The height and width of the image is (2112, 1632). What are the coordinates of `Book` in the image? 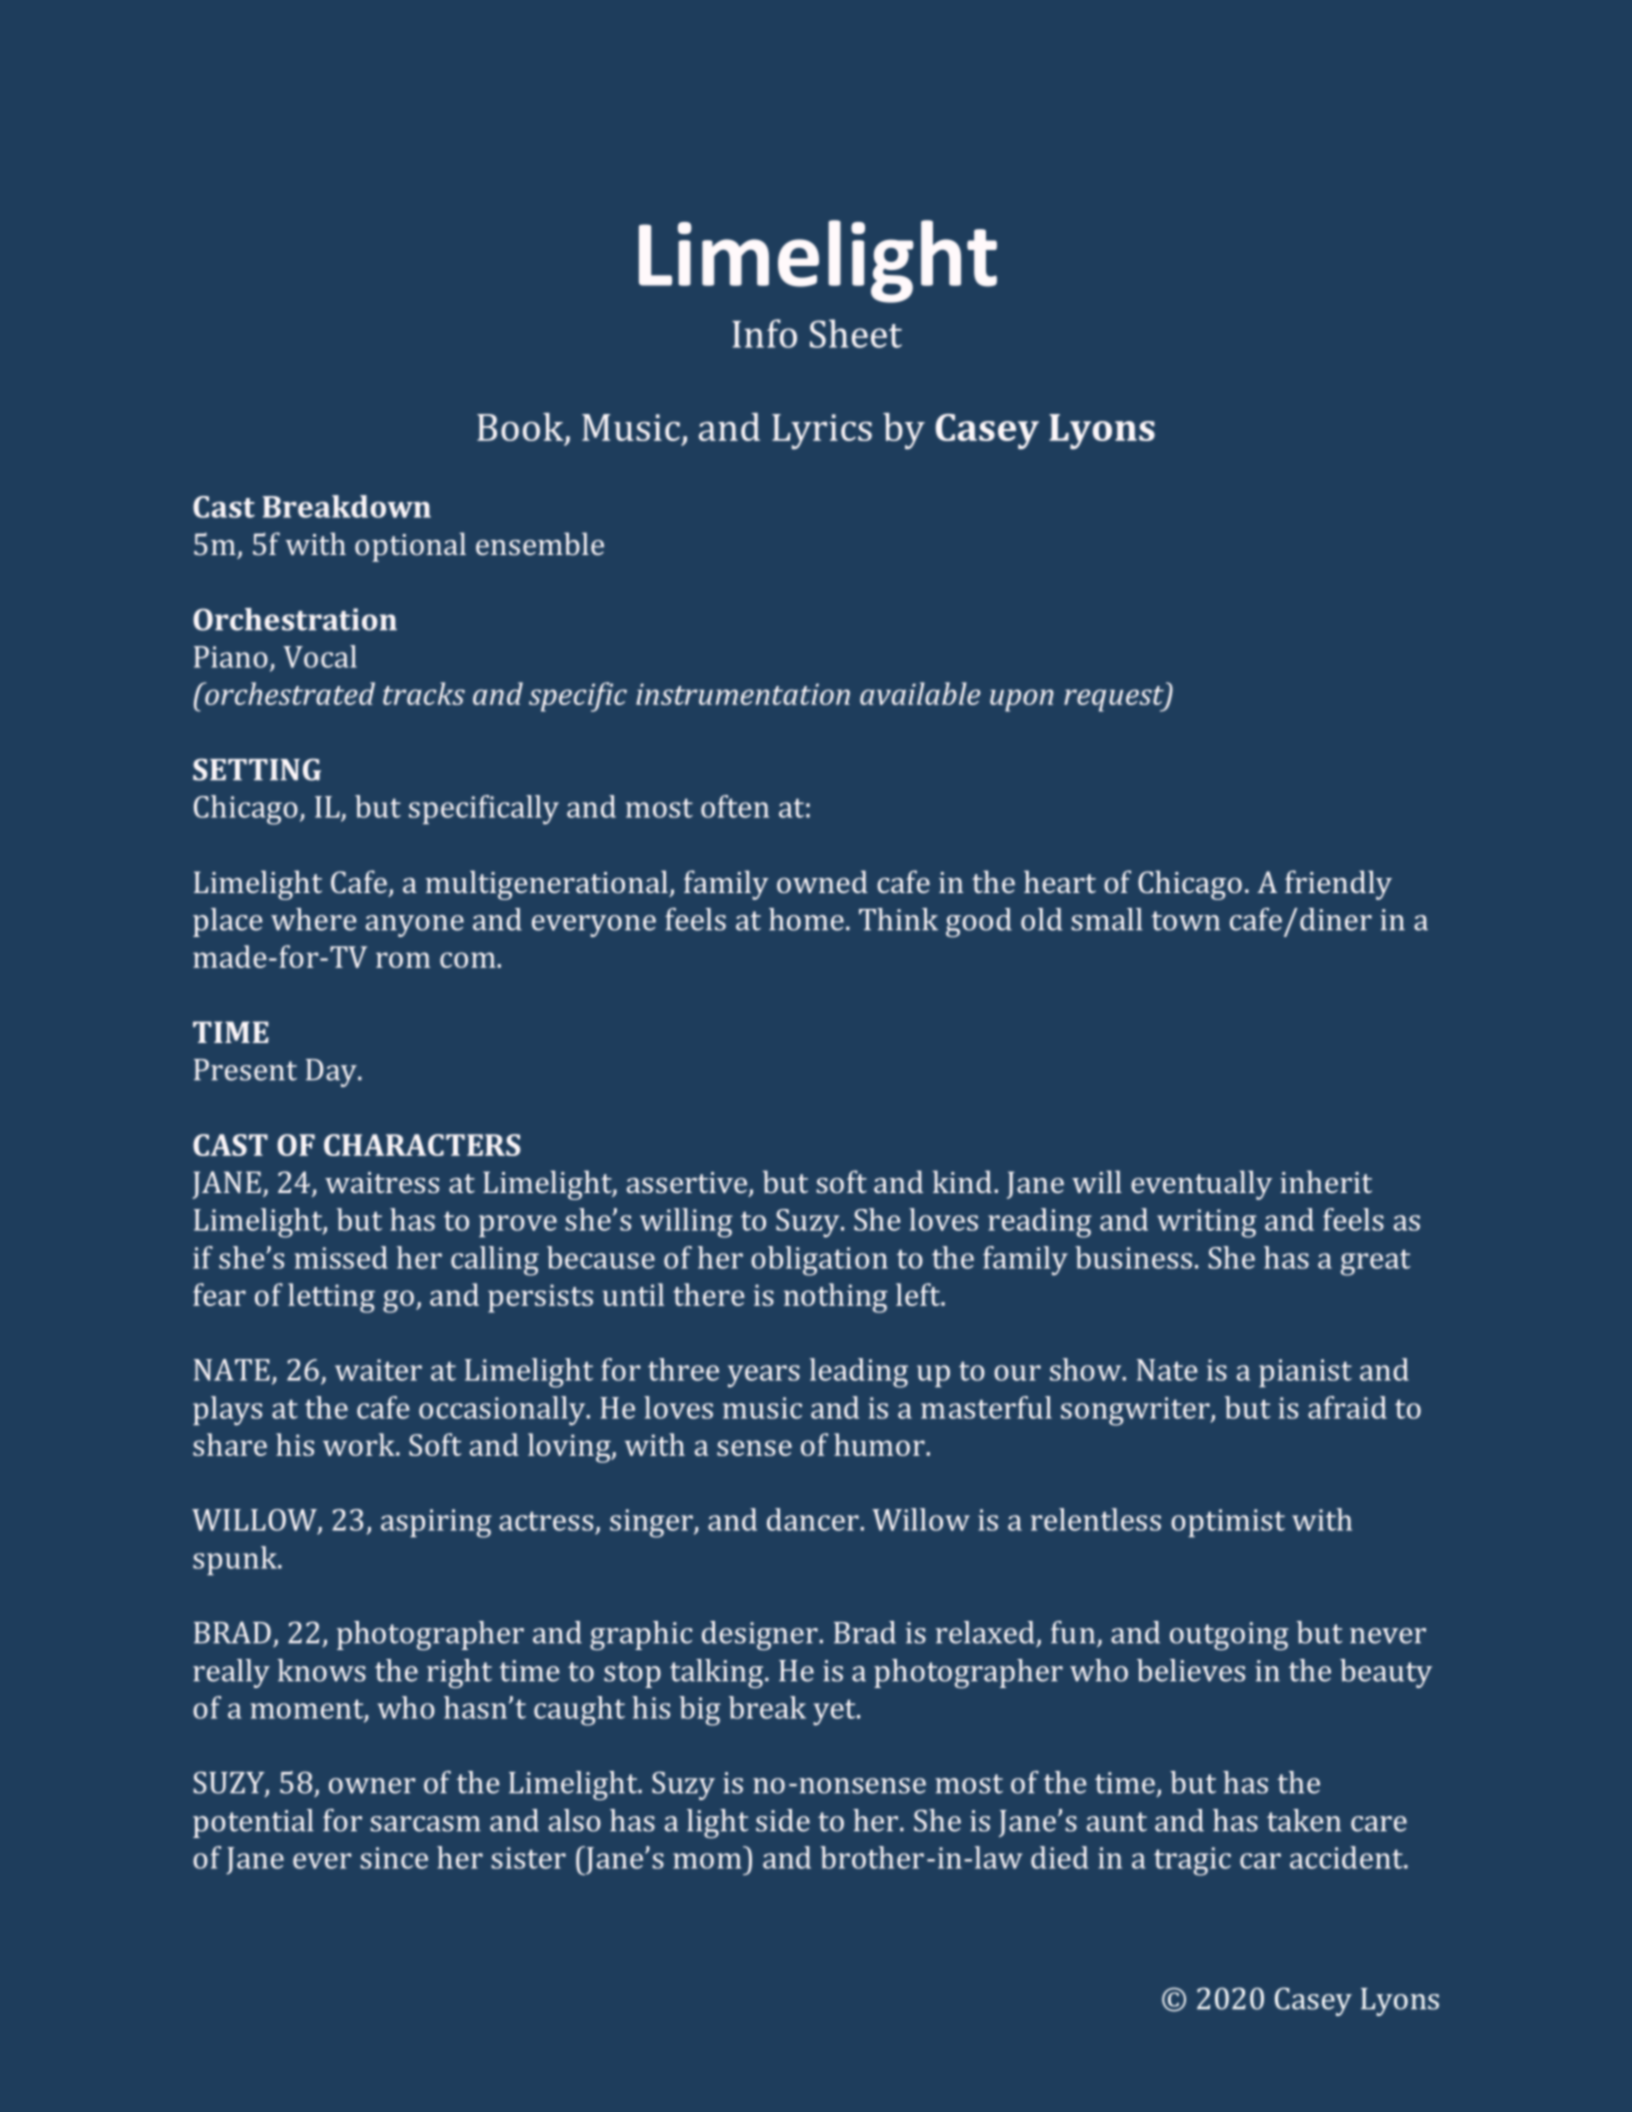 It's located at (521, 428).
